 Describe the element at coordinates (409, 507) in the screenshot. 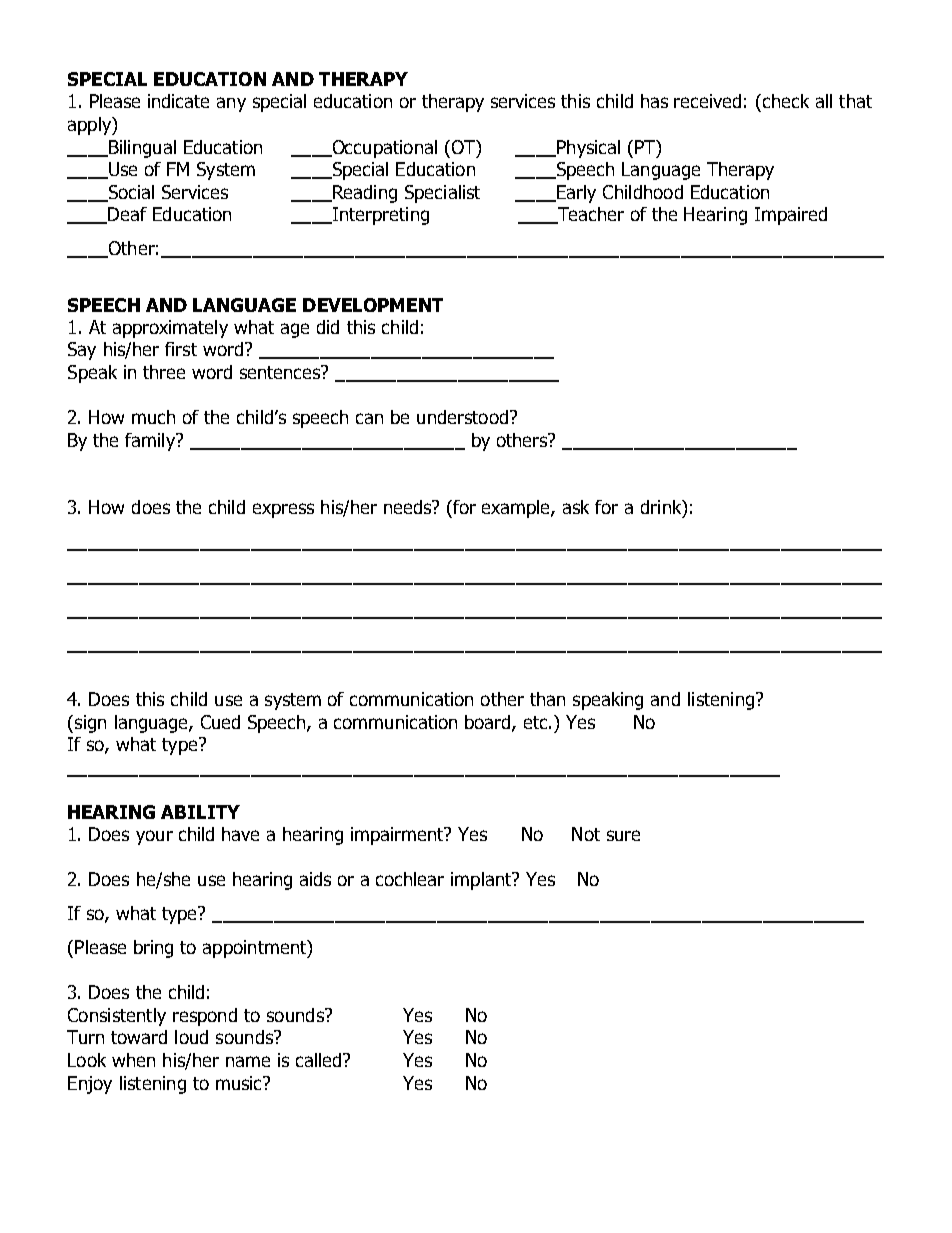

I see `needs` at that location.
